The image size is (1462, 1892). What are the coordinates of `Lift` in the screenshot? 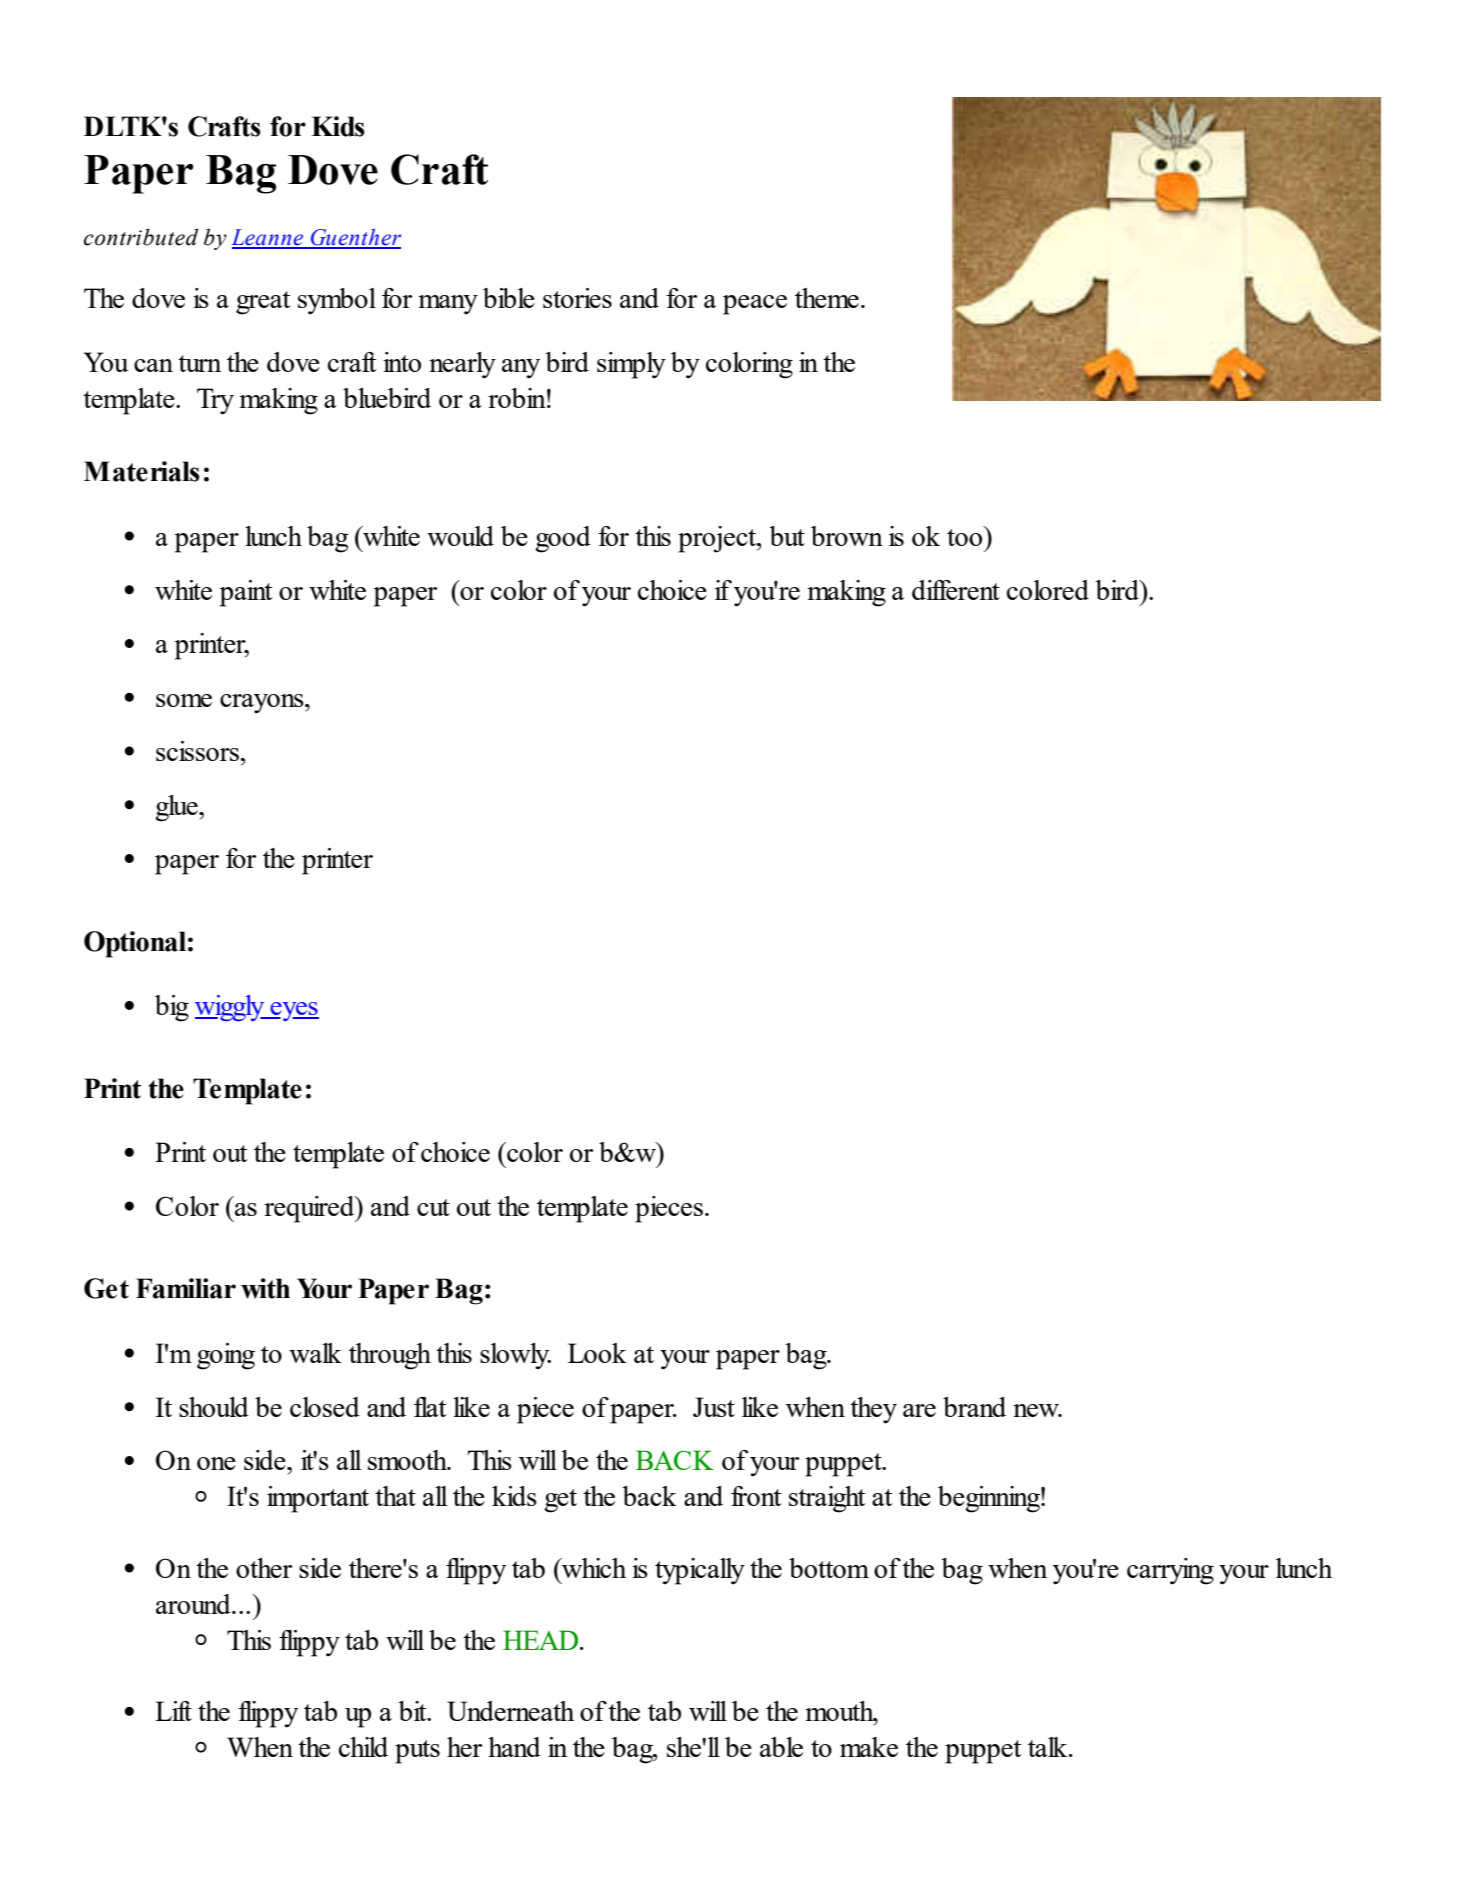 It's located at (173, 1711).
